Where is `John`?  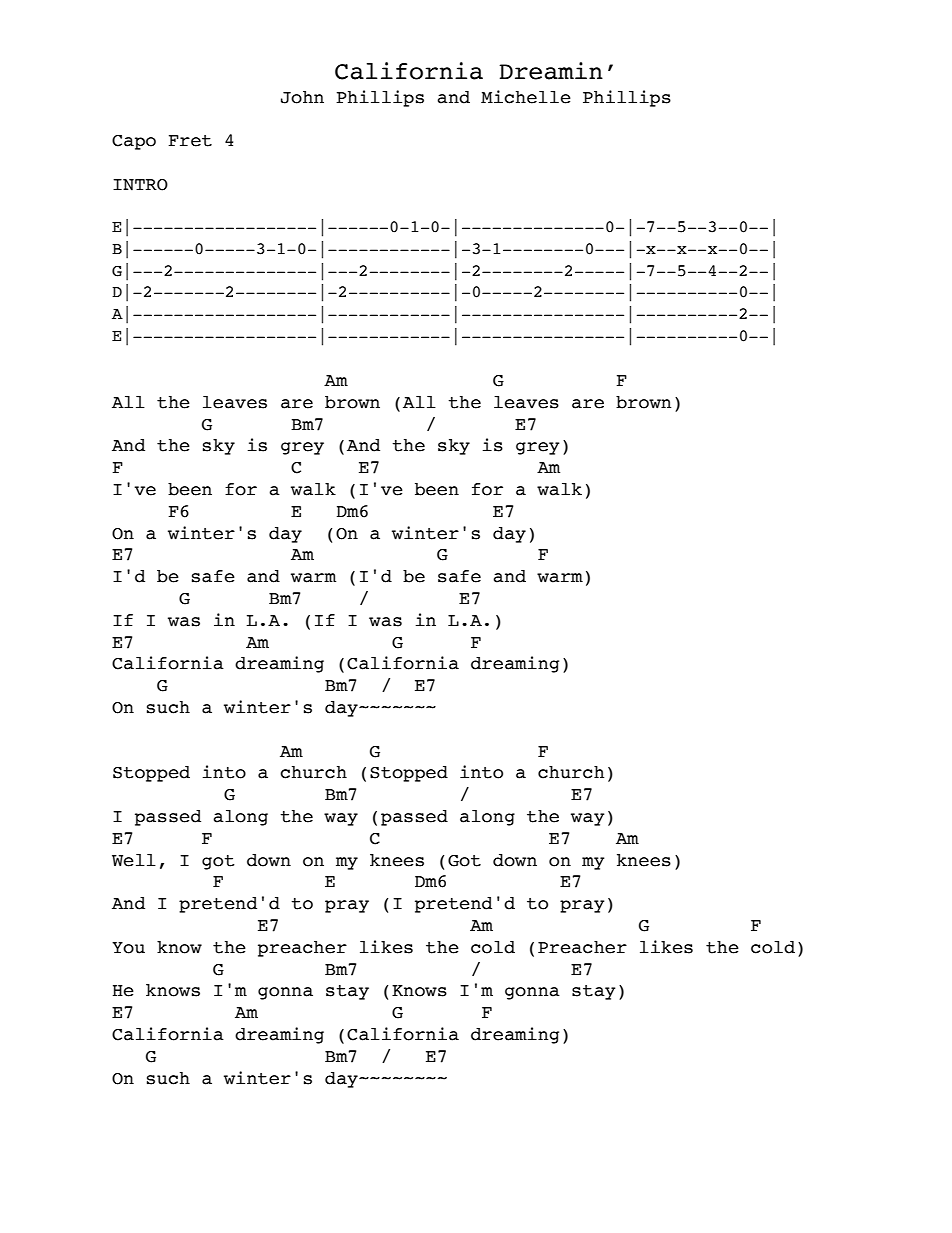 John is located at coordinates (302, 97).
